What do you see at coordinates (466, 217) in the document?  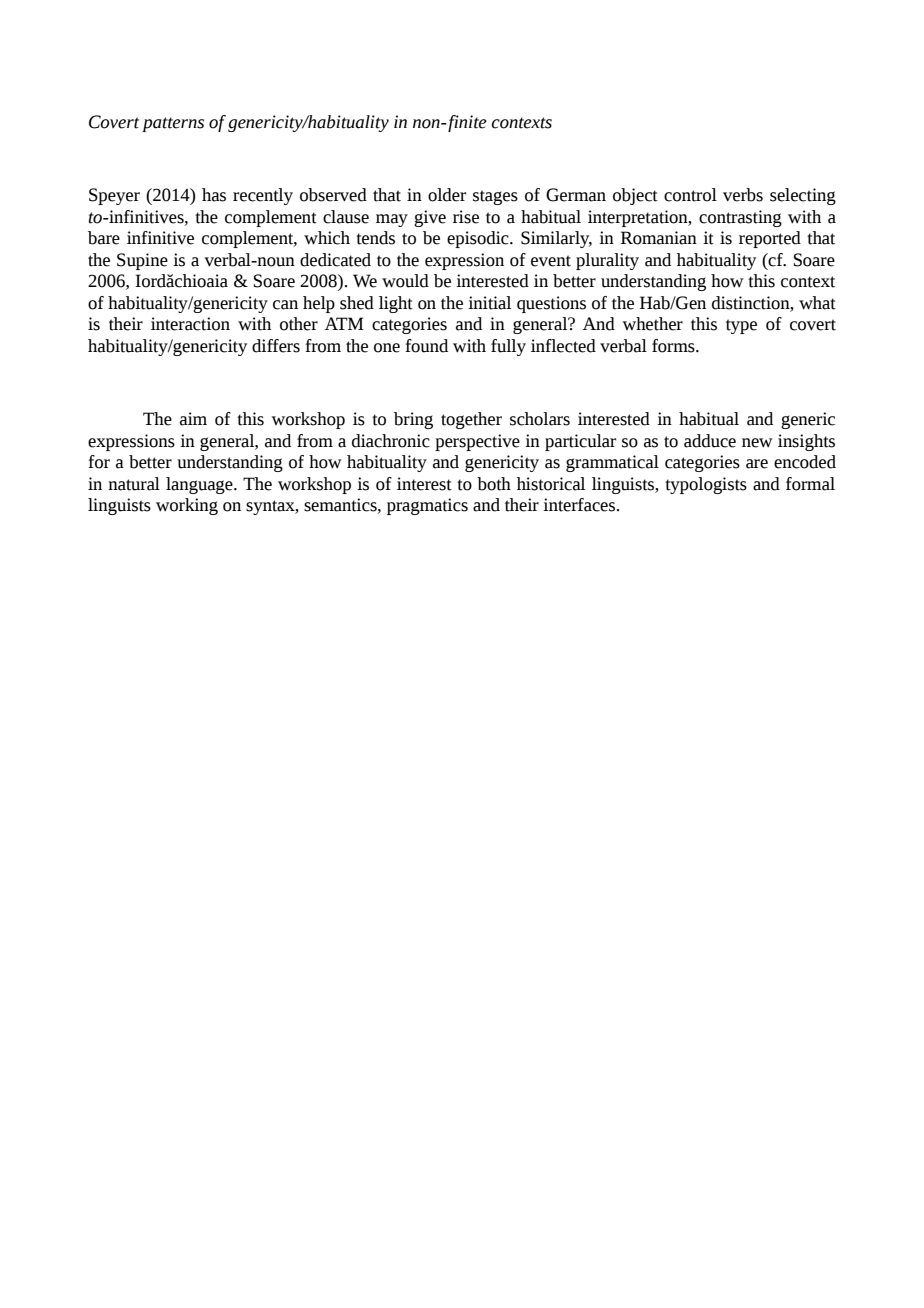 I see `rise` at bounding box center [466, 217].
